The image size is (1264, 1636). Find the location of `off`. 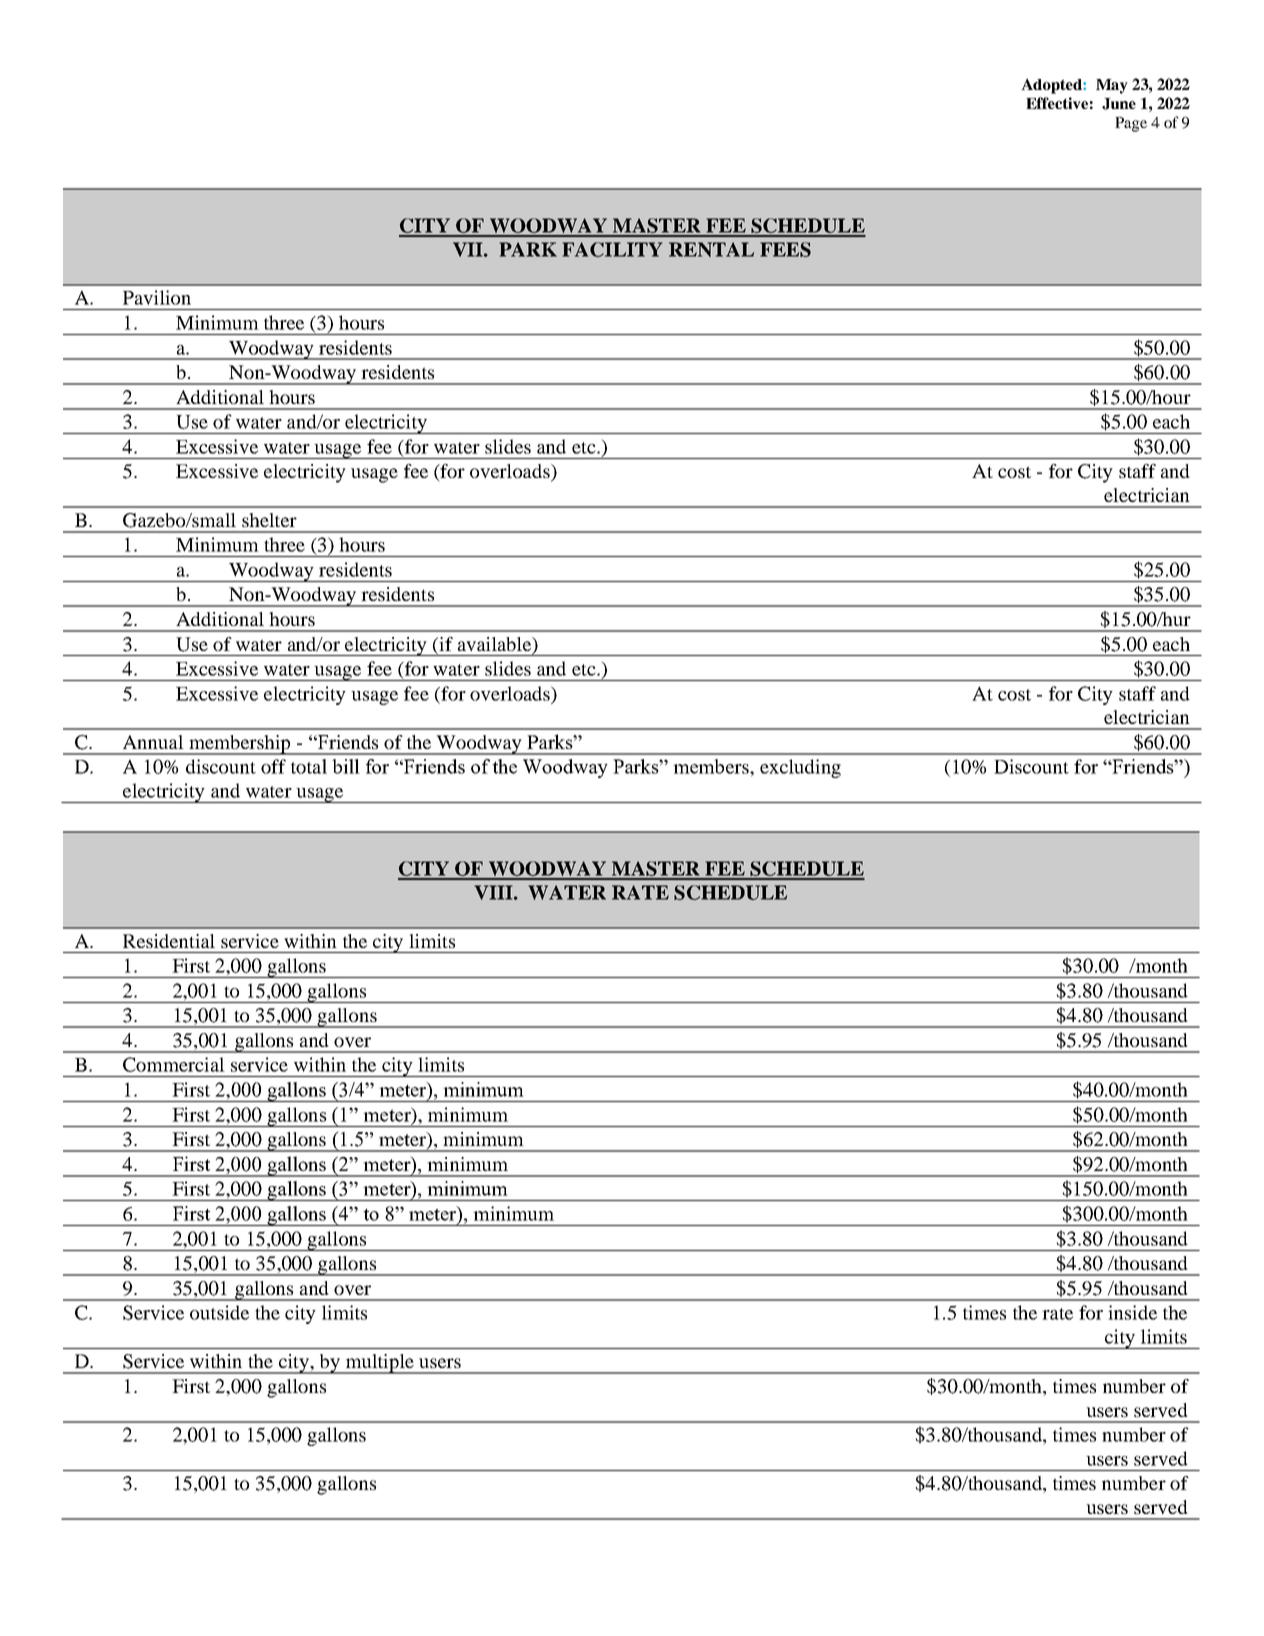

off is located at coordinates (273, 766).
